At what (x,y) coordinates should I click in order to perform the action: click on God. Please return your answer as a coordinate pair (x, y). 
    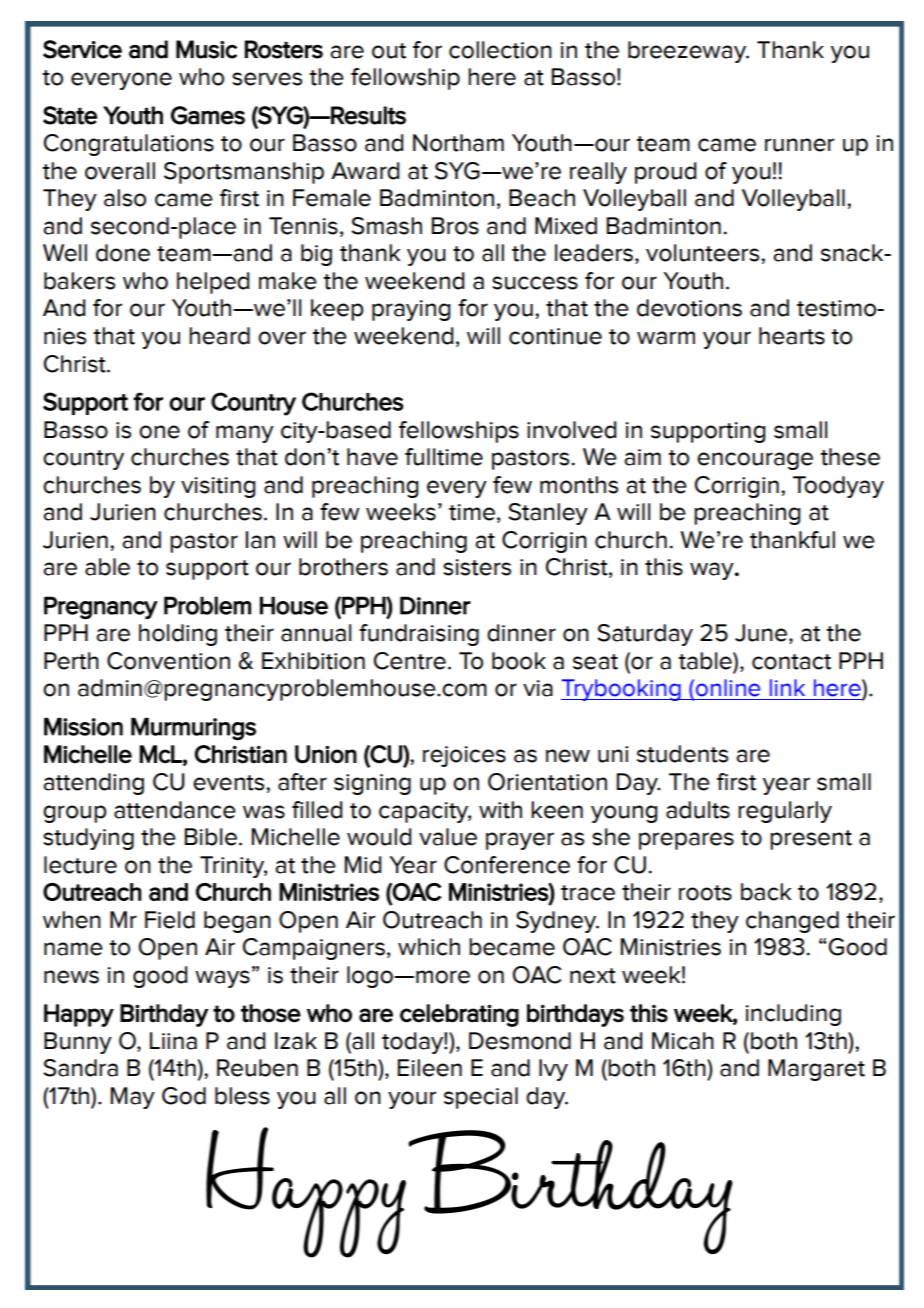
    Looking at the image, I should click on (184, 1096).
